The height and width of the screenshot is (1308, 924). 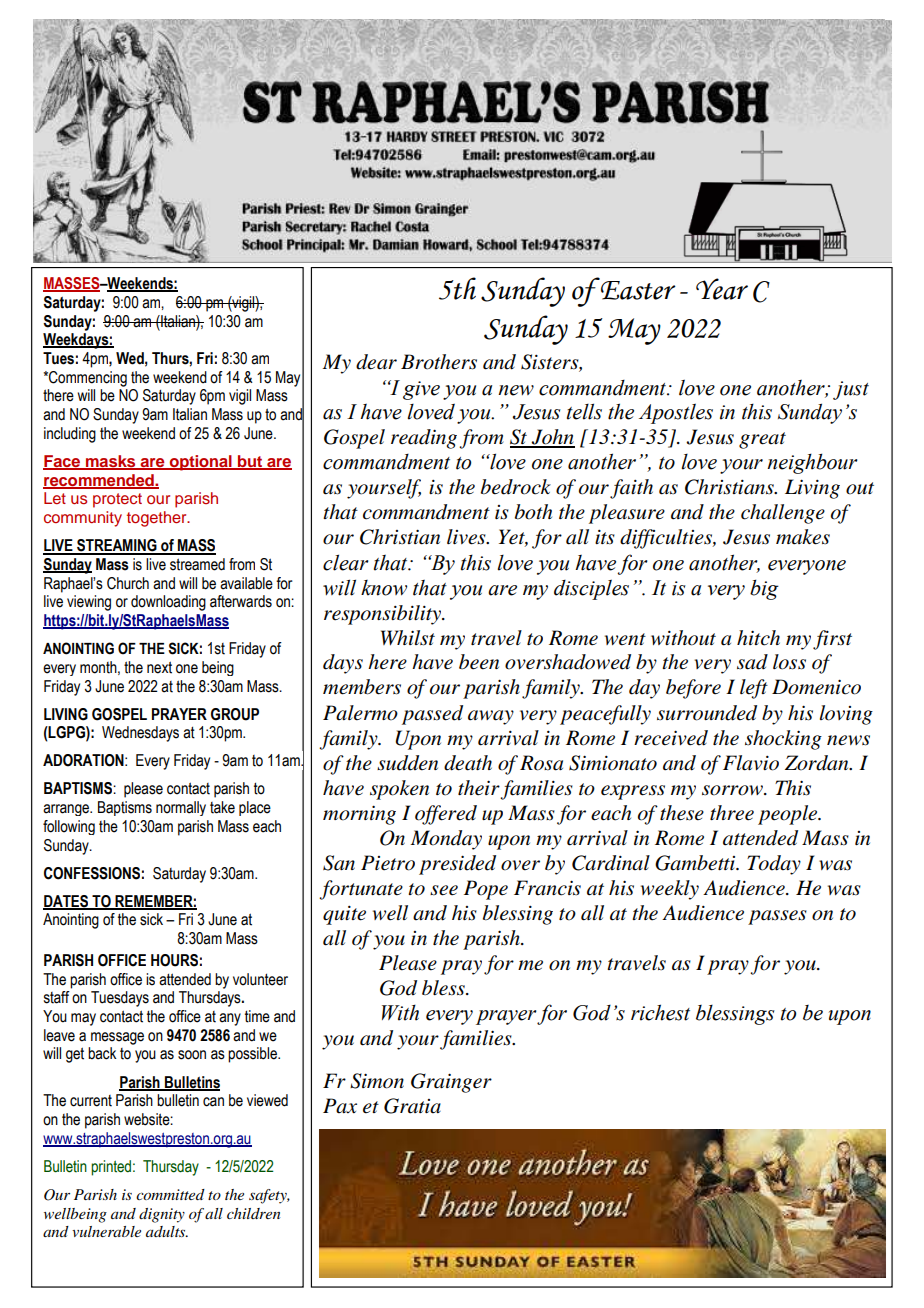 What do you see at coordinates (468, 763) in the screenshot?
I see `death` at bounding box center [468, 763].
